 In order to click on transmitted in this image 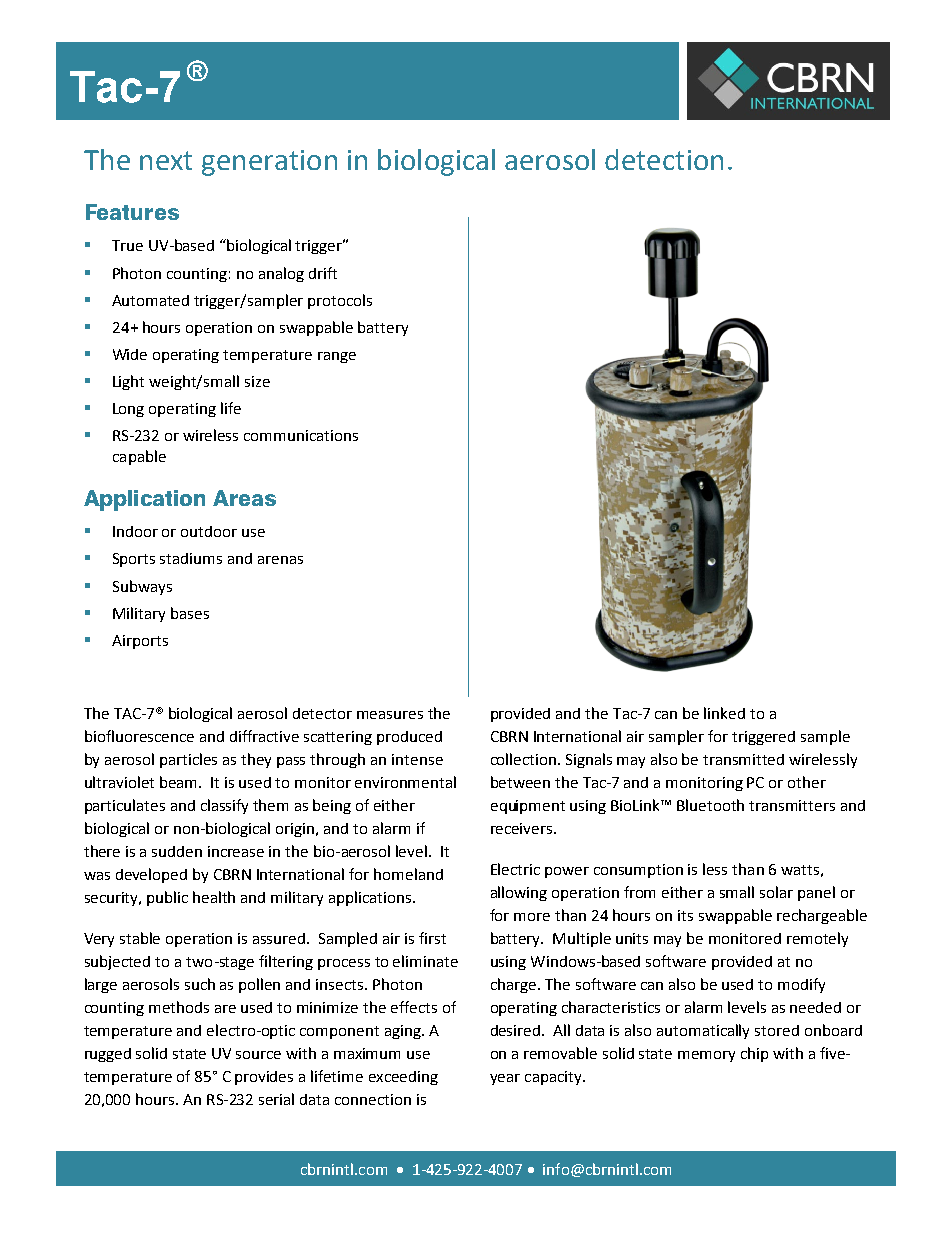, I will do `click(743, 759)`.
